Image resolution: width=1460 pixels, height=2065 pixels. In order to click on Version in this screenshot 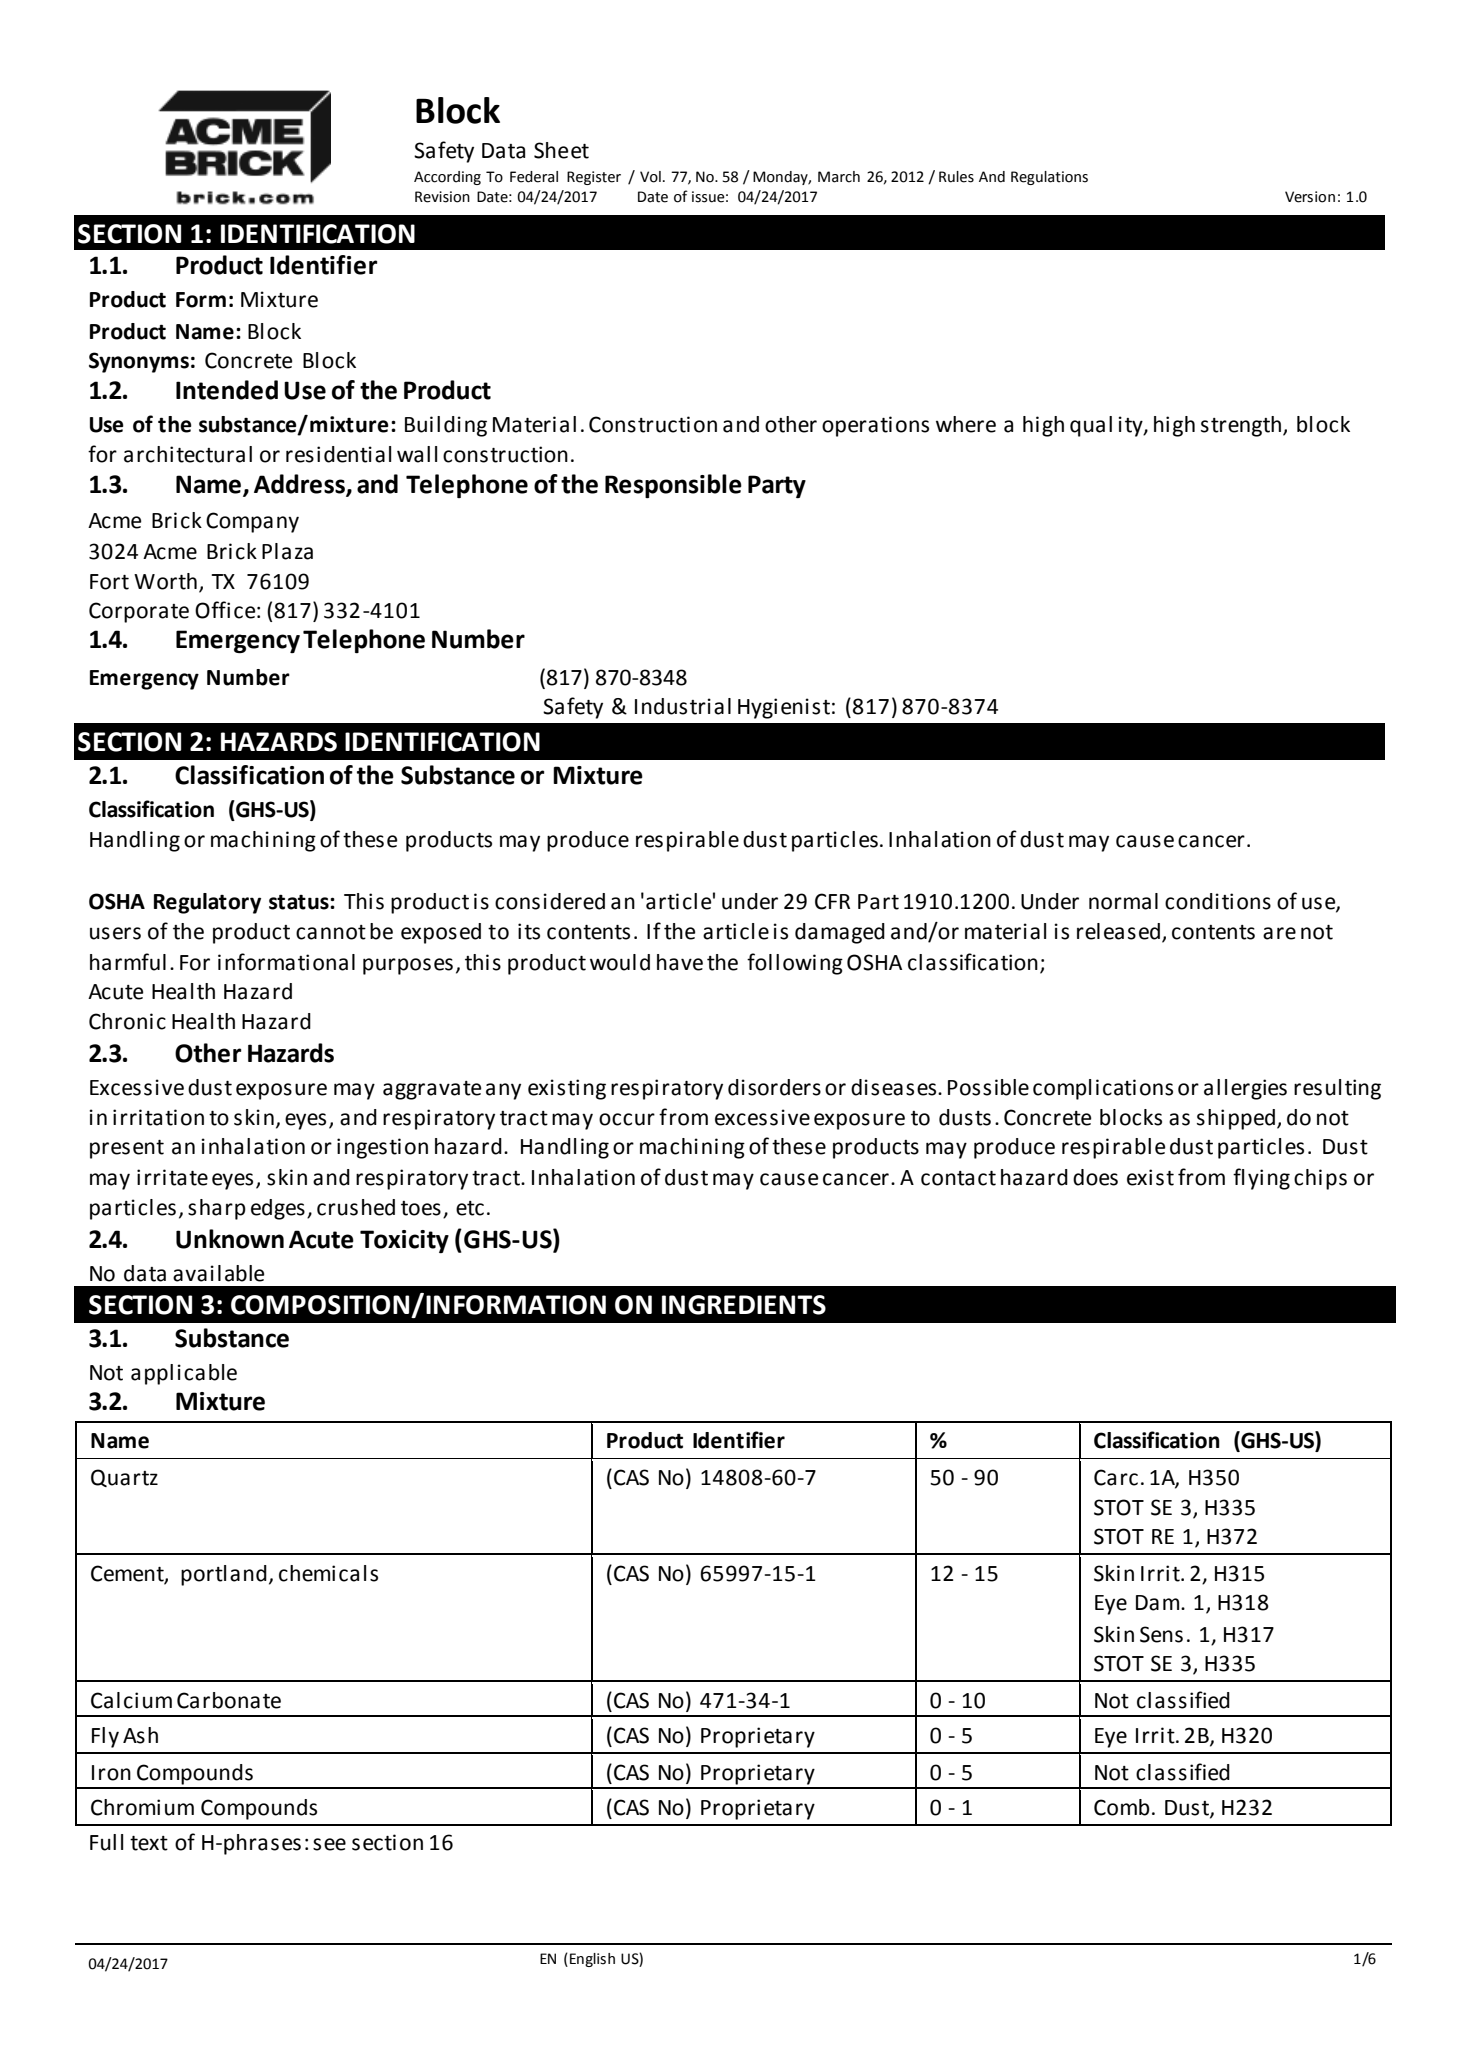, I will do `click(1310, 197)`.
